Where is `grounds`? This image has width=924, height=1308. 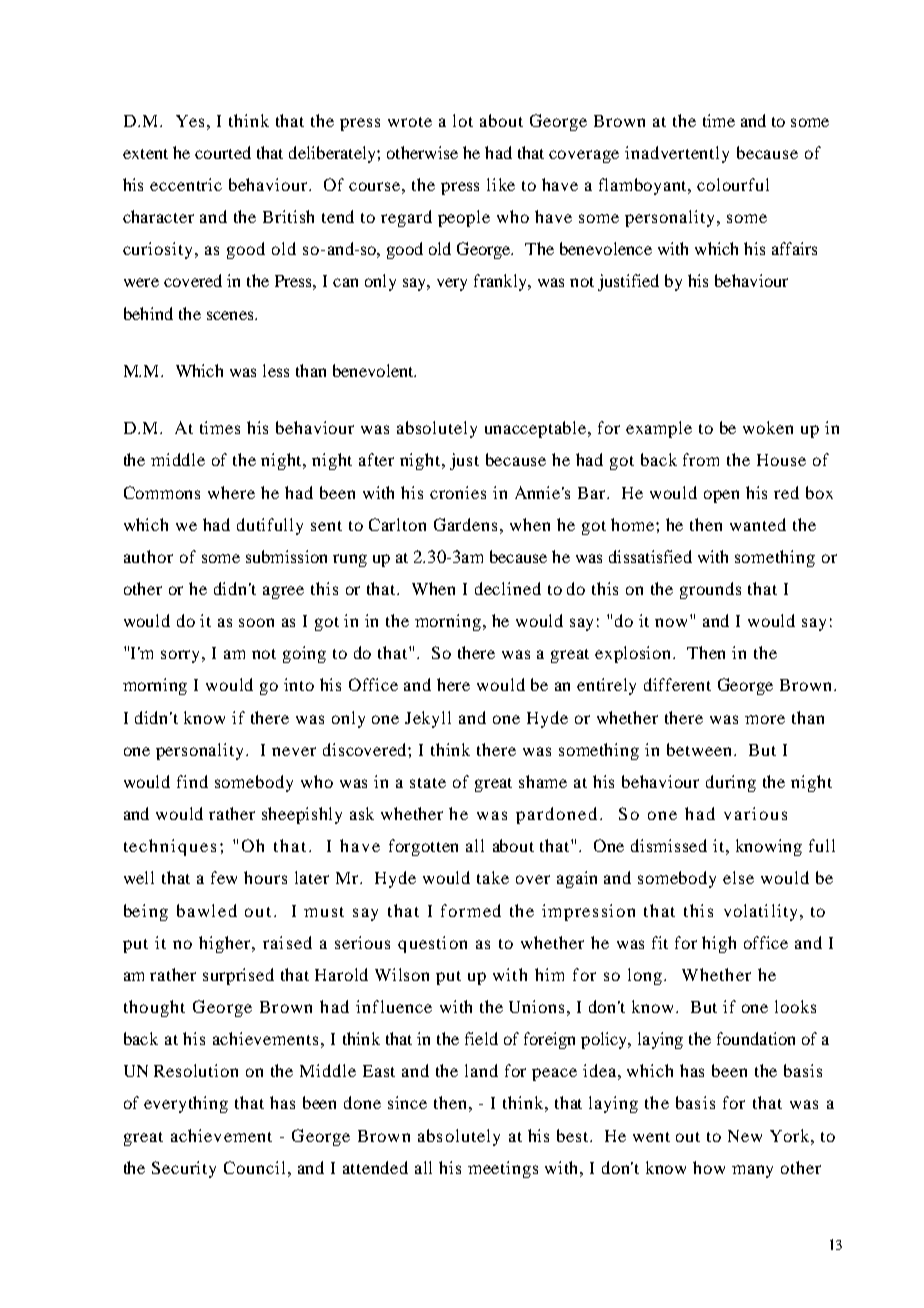 grounds is located at coordinates (710, 590).
